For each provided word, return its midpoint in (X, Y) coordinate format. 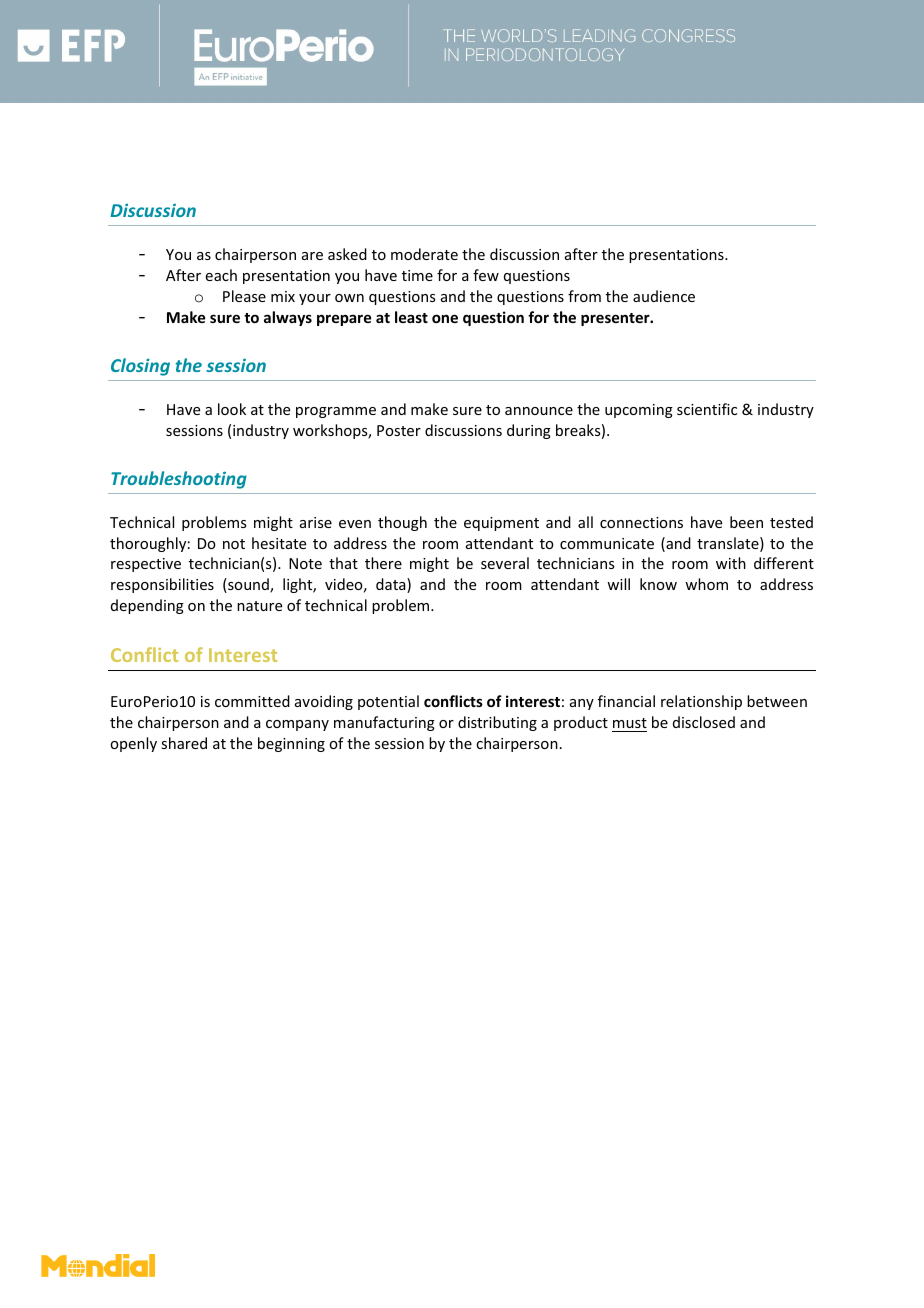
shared (184, 743)
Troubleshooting (179, 480)
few (486, 275)
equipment (501, 524)
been (746, 522)
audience (664, 296)
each (221, 275)
